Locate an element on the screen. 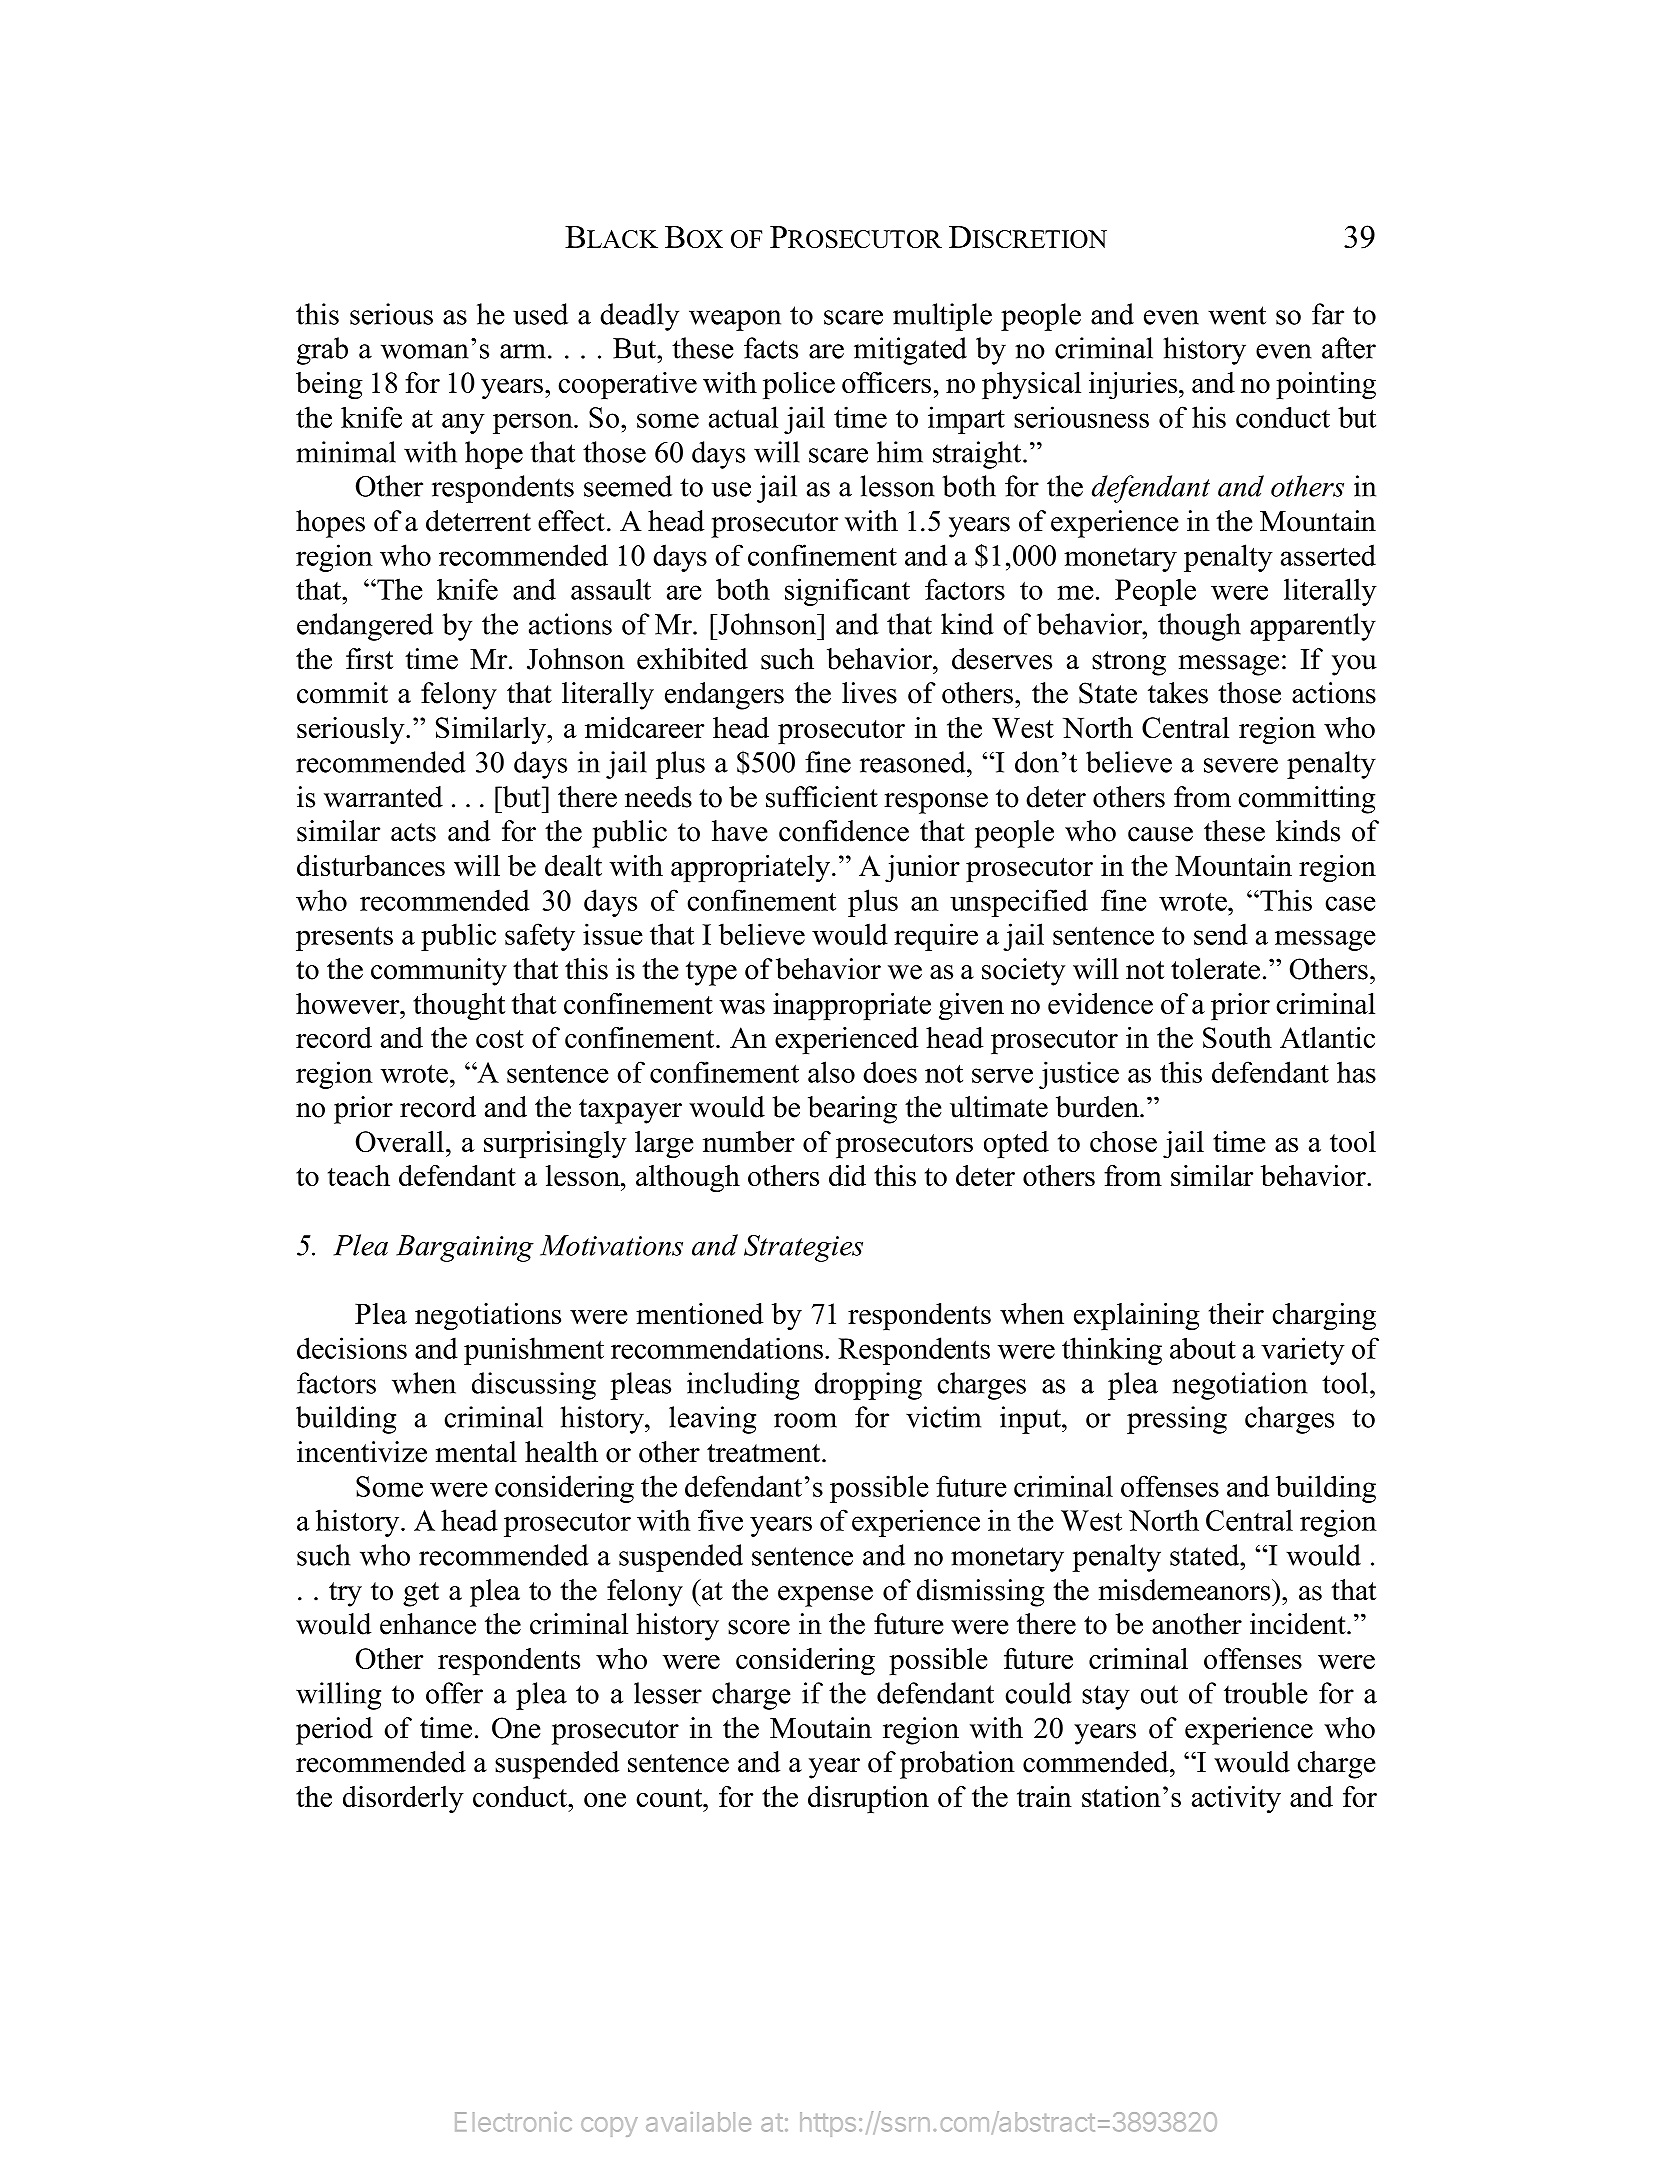 The image size is (1669, 2159). lives is located at coordinates (869, 693).
